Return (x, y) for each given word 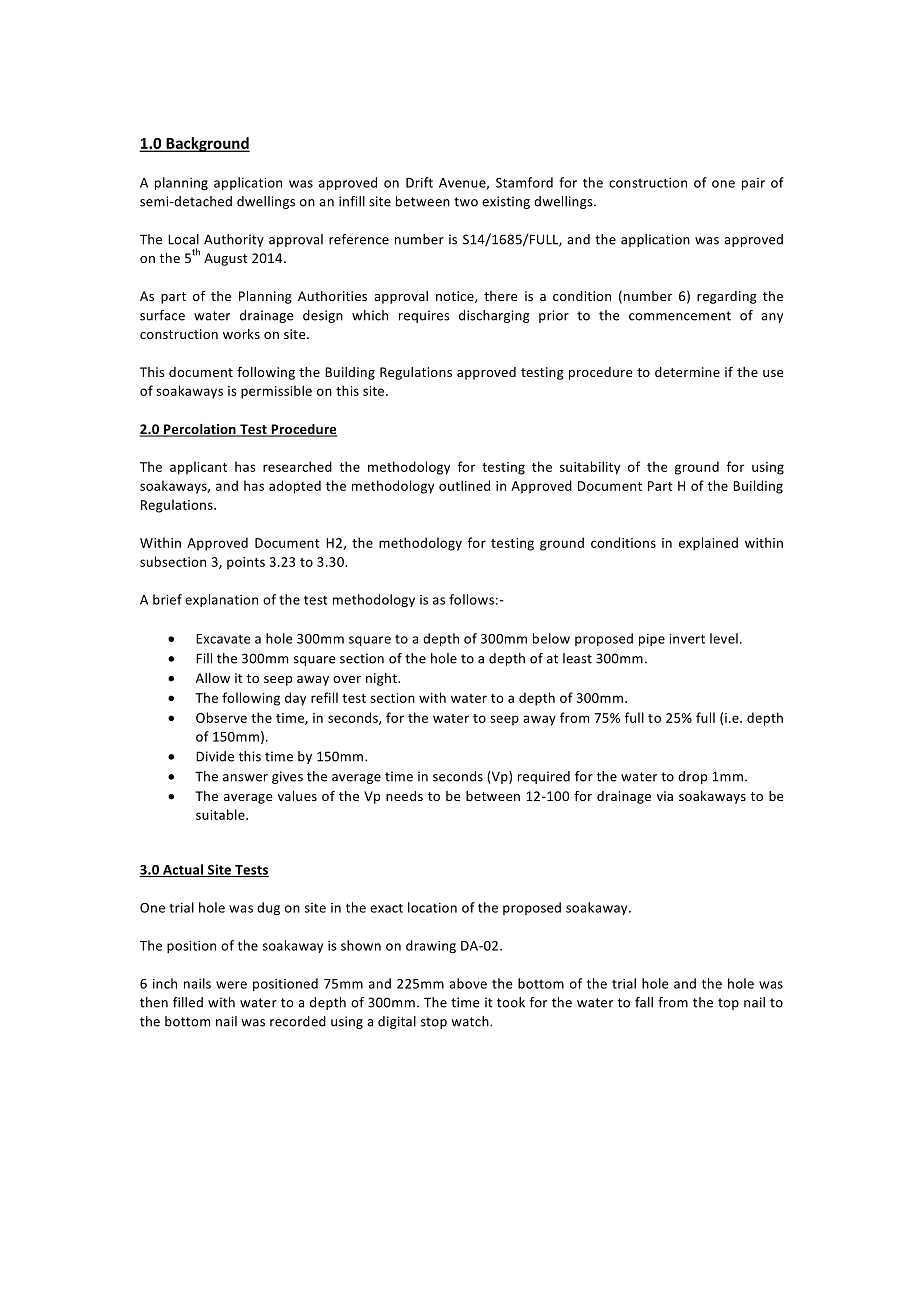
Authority (234, 240)
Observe (221, 717)
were (231, 985)
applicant (198, 468)
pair (753, 184)
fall (644, 1002)
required (544, 777)
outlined (464, 485)
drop (692, 777)
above (468, 983)
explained (708, 544)
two (466, 202)
